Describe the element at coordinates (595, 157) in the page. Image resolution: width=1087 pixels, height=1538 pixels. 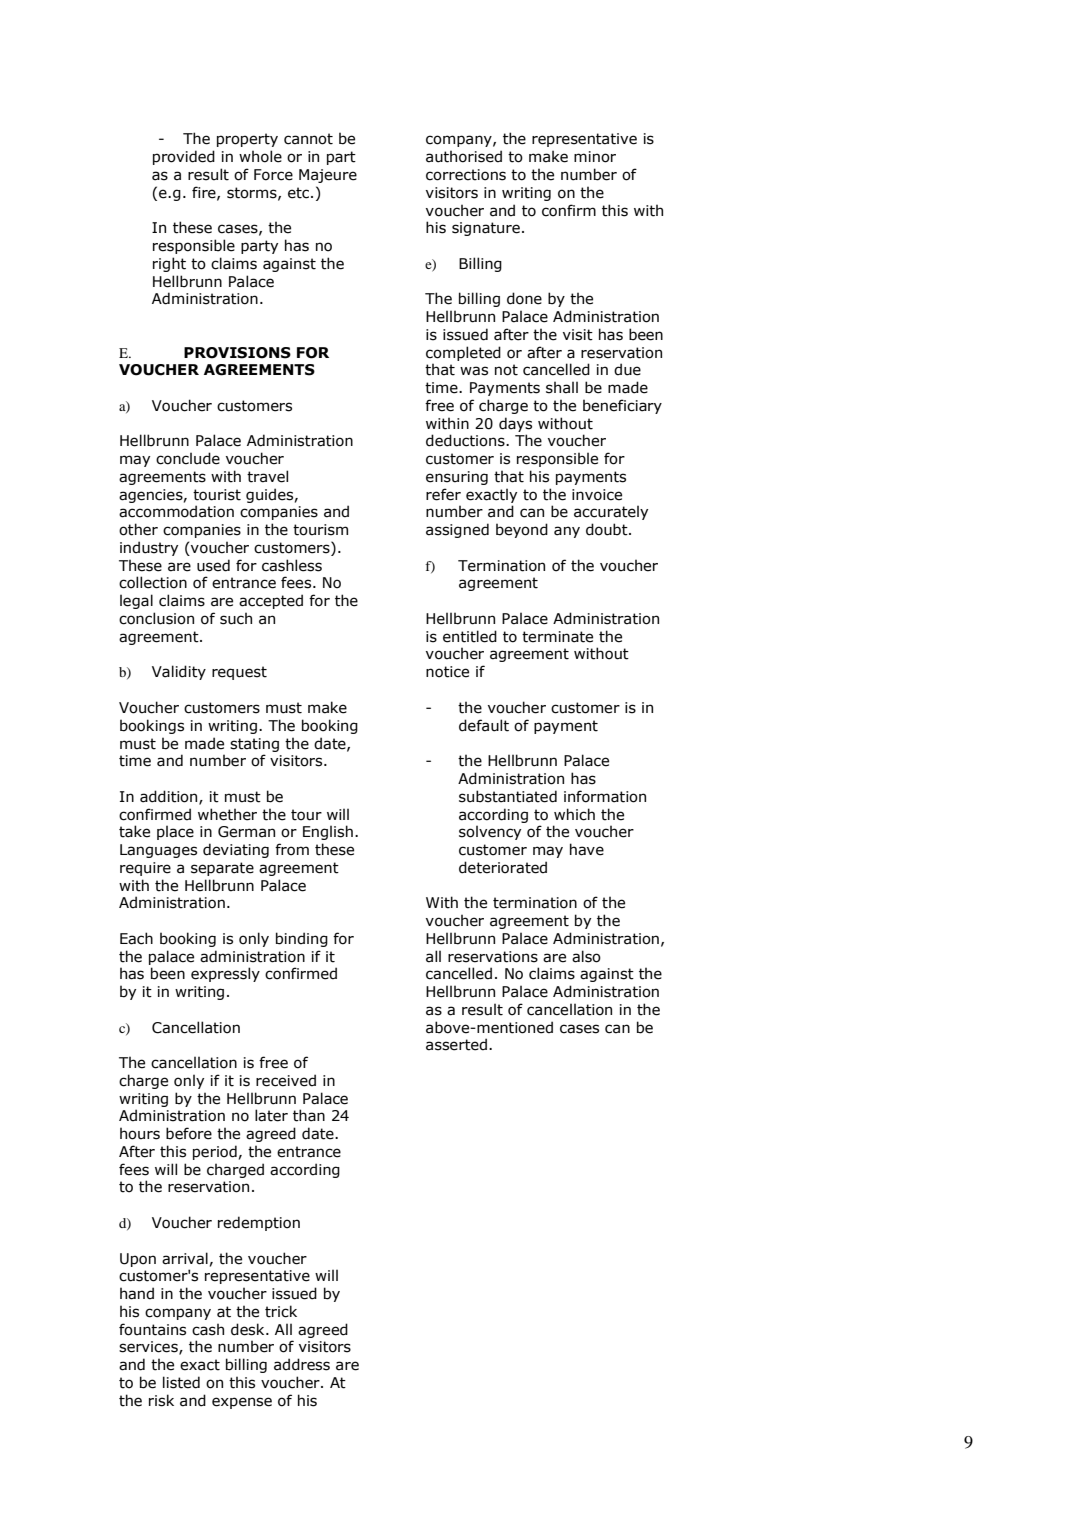
I see `minor` at that location.
